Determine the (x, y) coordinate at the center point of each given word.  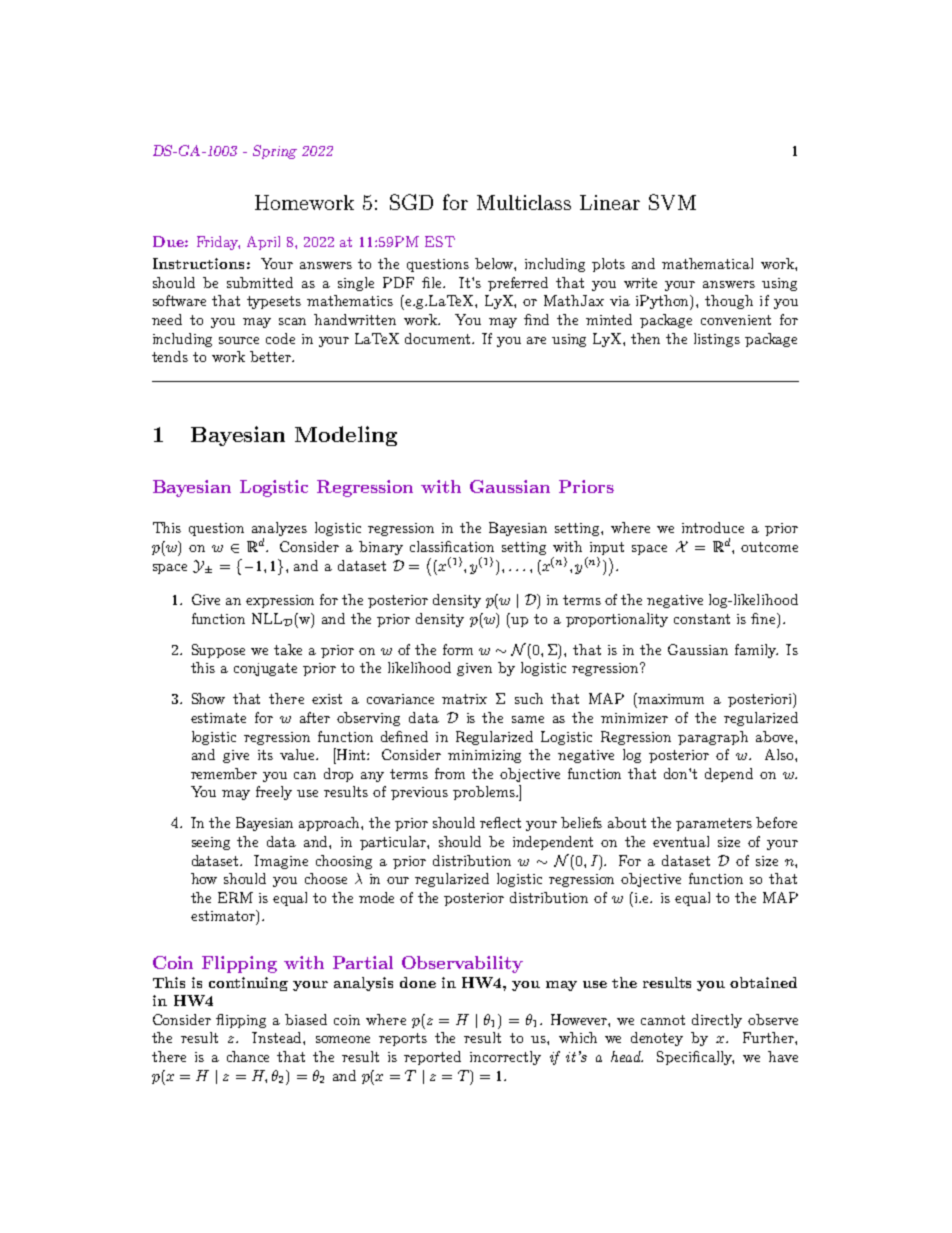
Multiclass (524, 202)
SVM (672, 202)
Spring (275, 152)
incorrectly (505, 1058)
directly (717, 1021)
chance (248, 1056)
